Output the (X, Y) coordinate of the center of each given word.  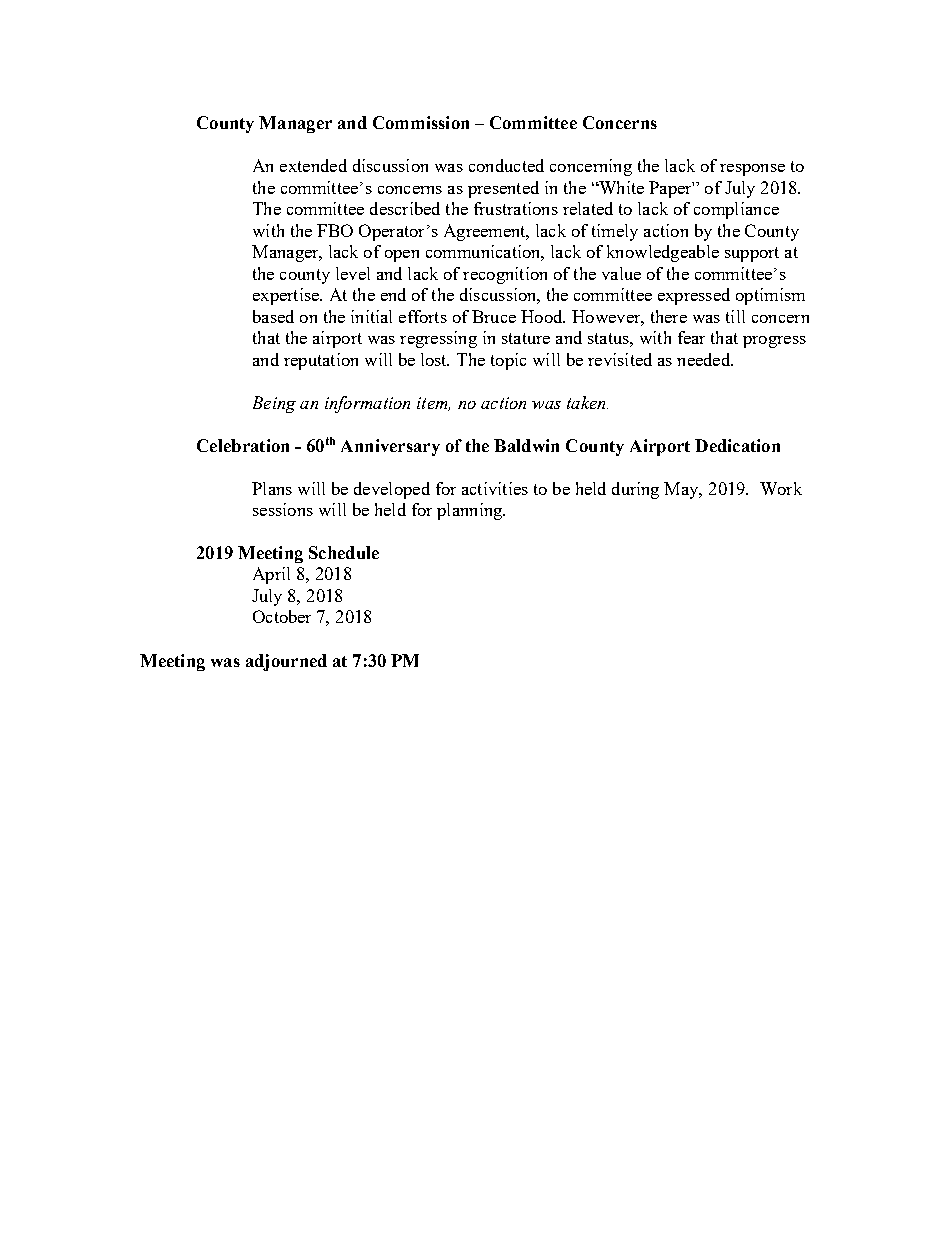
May (682, 490)
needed (705, 359)
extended (313, 165)
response (752, 170)
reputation (321, 361)
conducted (506, 165)
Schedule (344, 552)
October (282, 616)
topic (508, 361)
